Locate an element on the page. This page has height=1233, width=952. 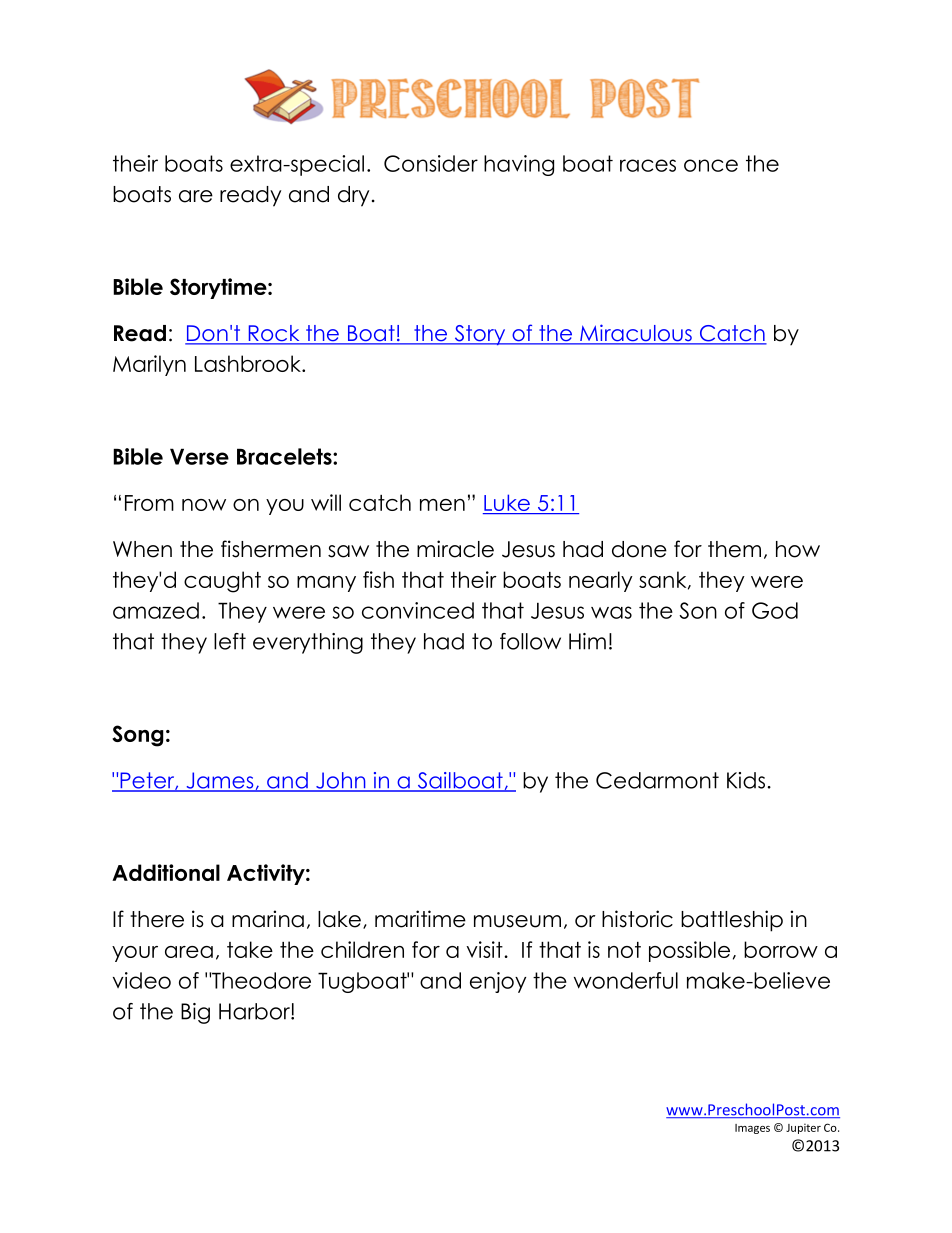
Miraculous is located at coordinates (636, 334).
